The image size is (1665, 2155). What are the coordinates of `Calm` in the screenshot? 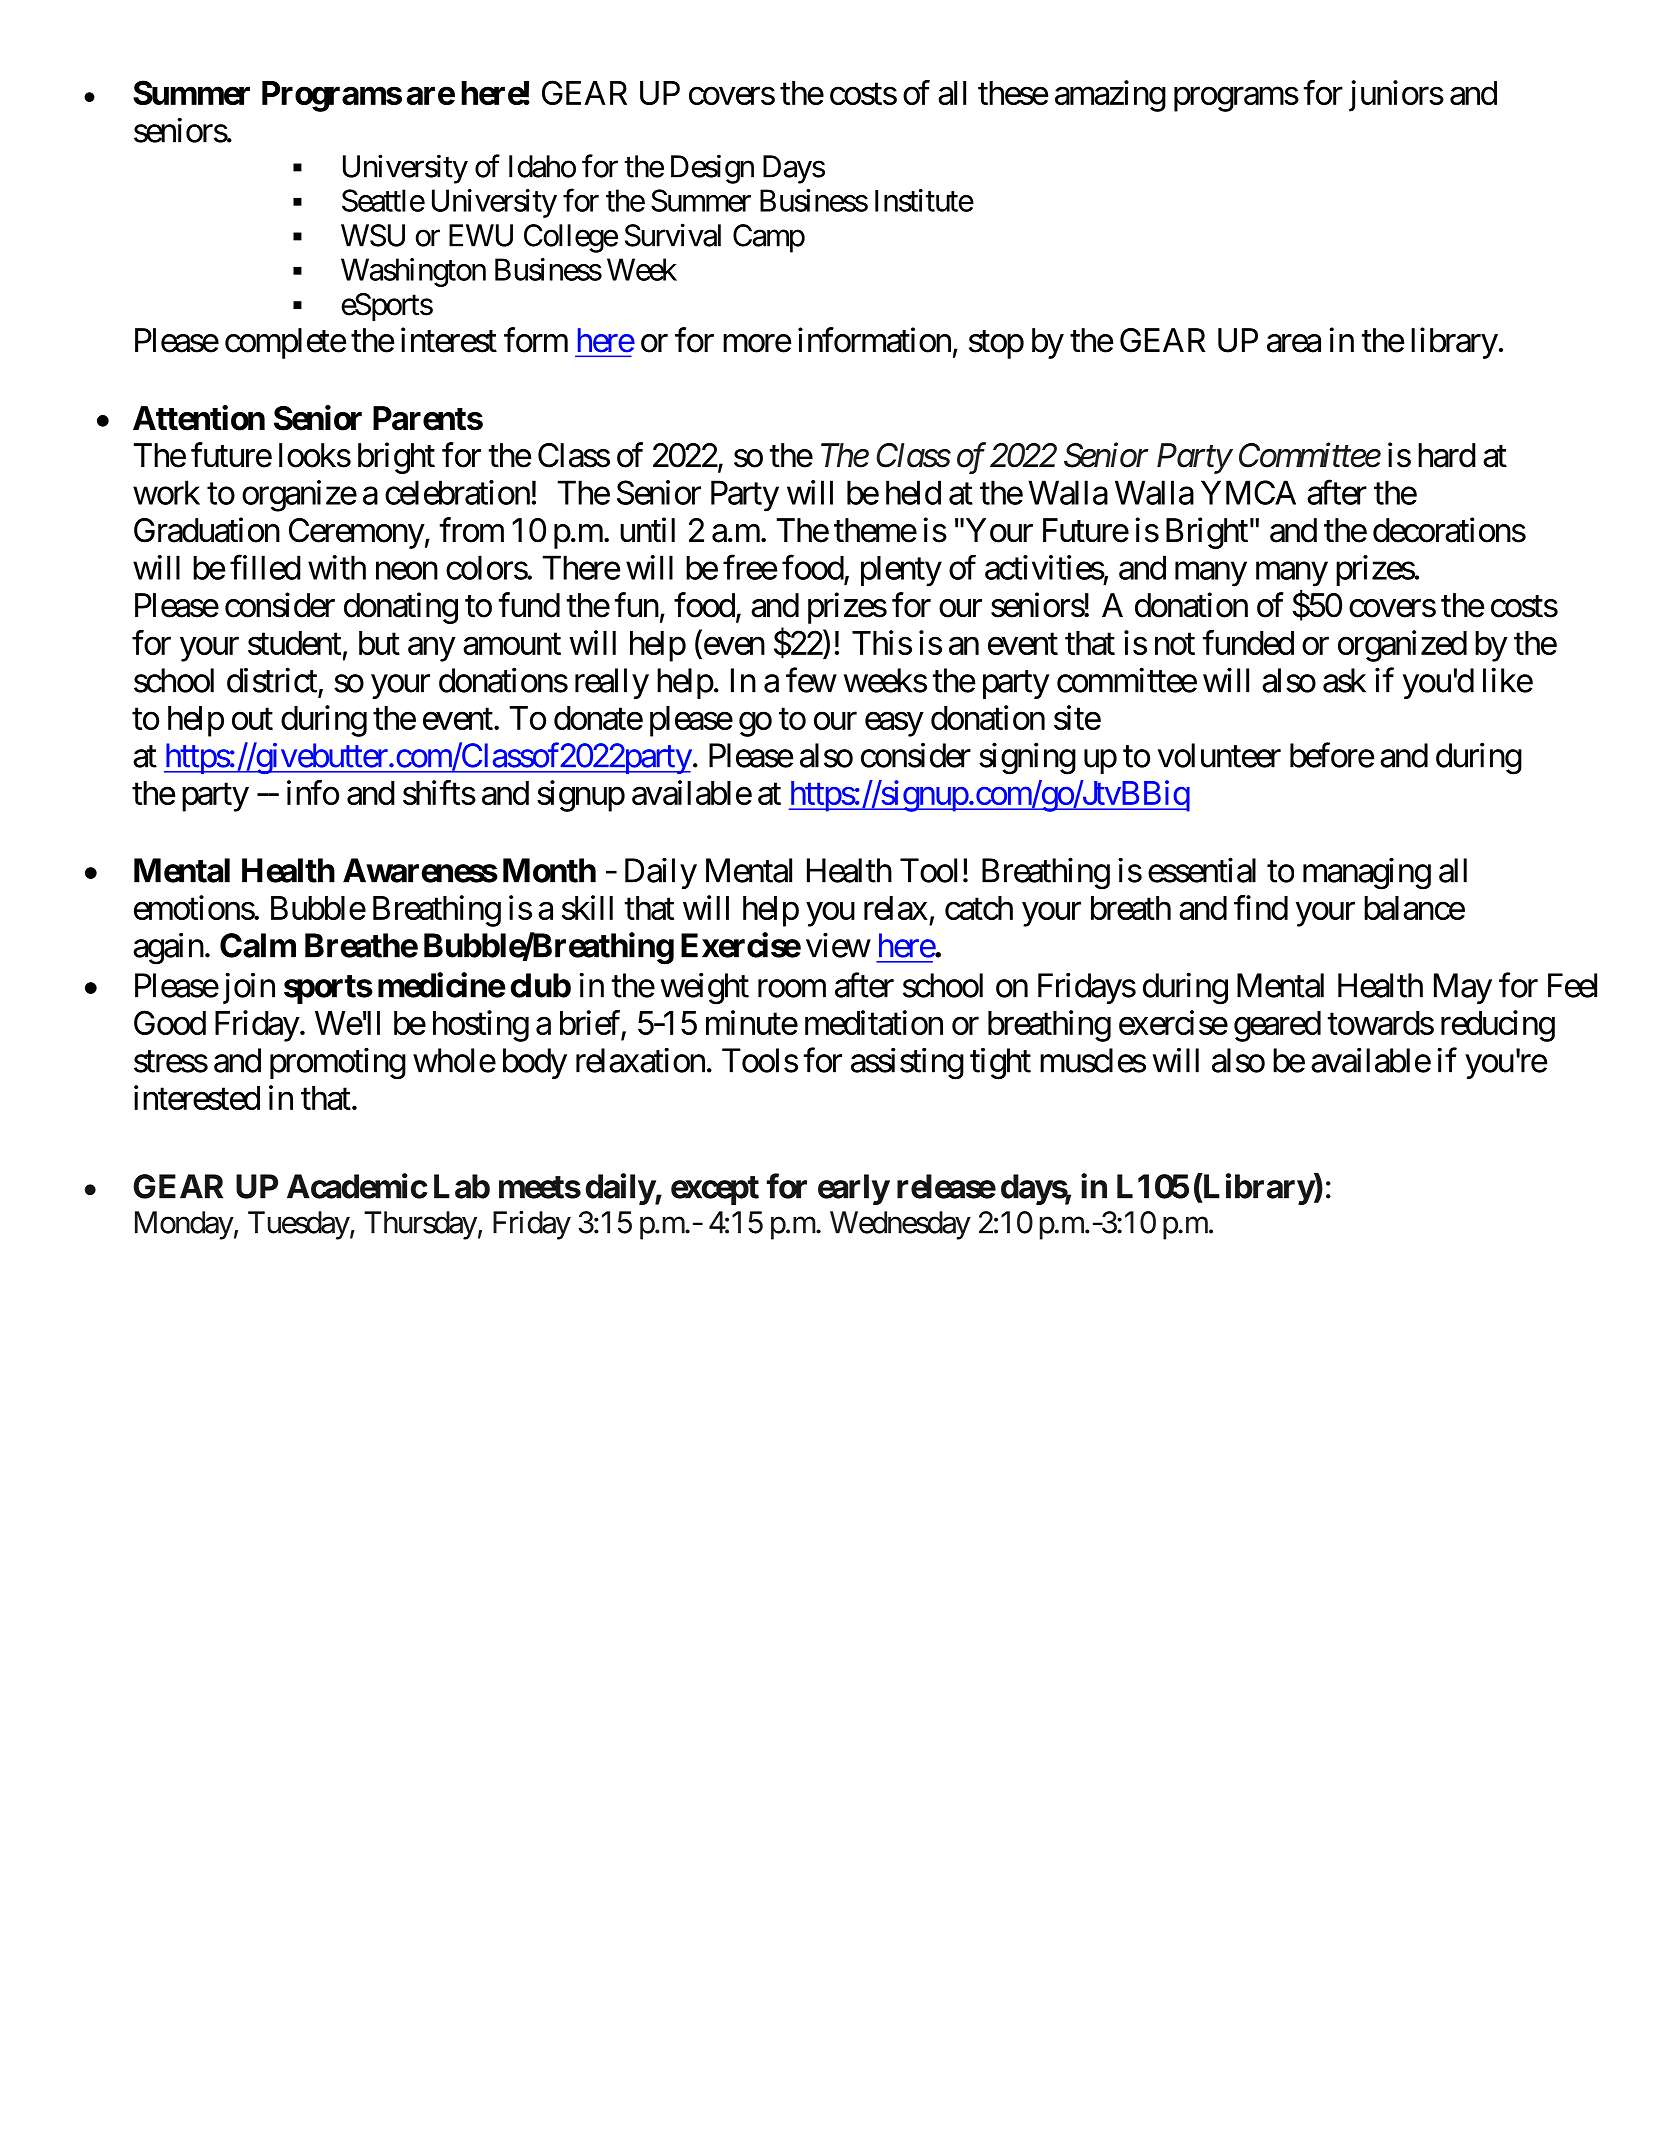 It's located at (258, 945).
